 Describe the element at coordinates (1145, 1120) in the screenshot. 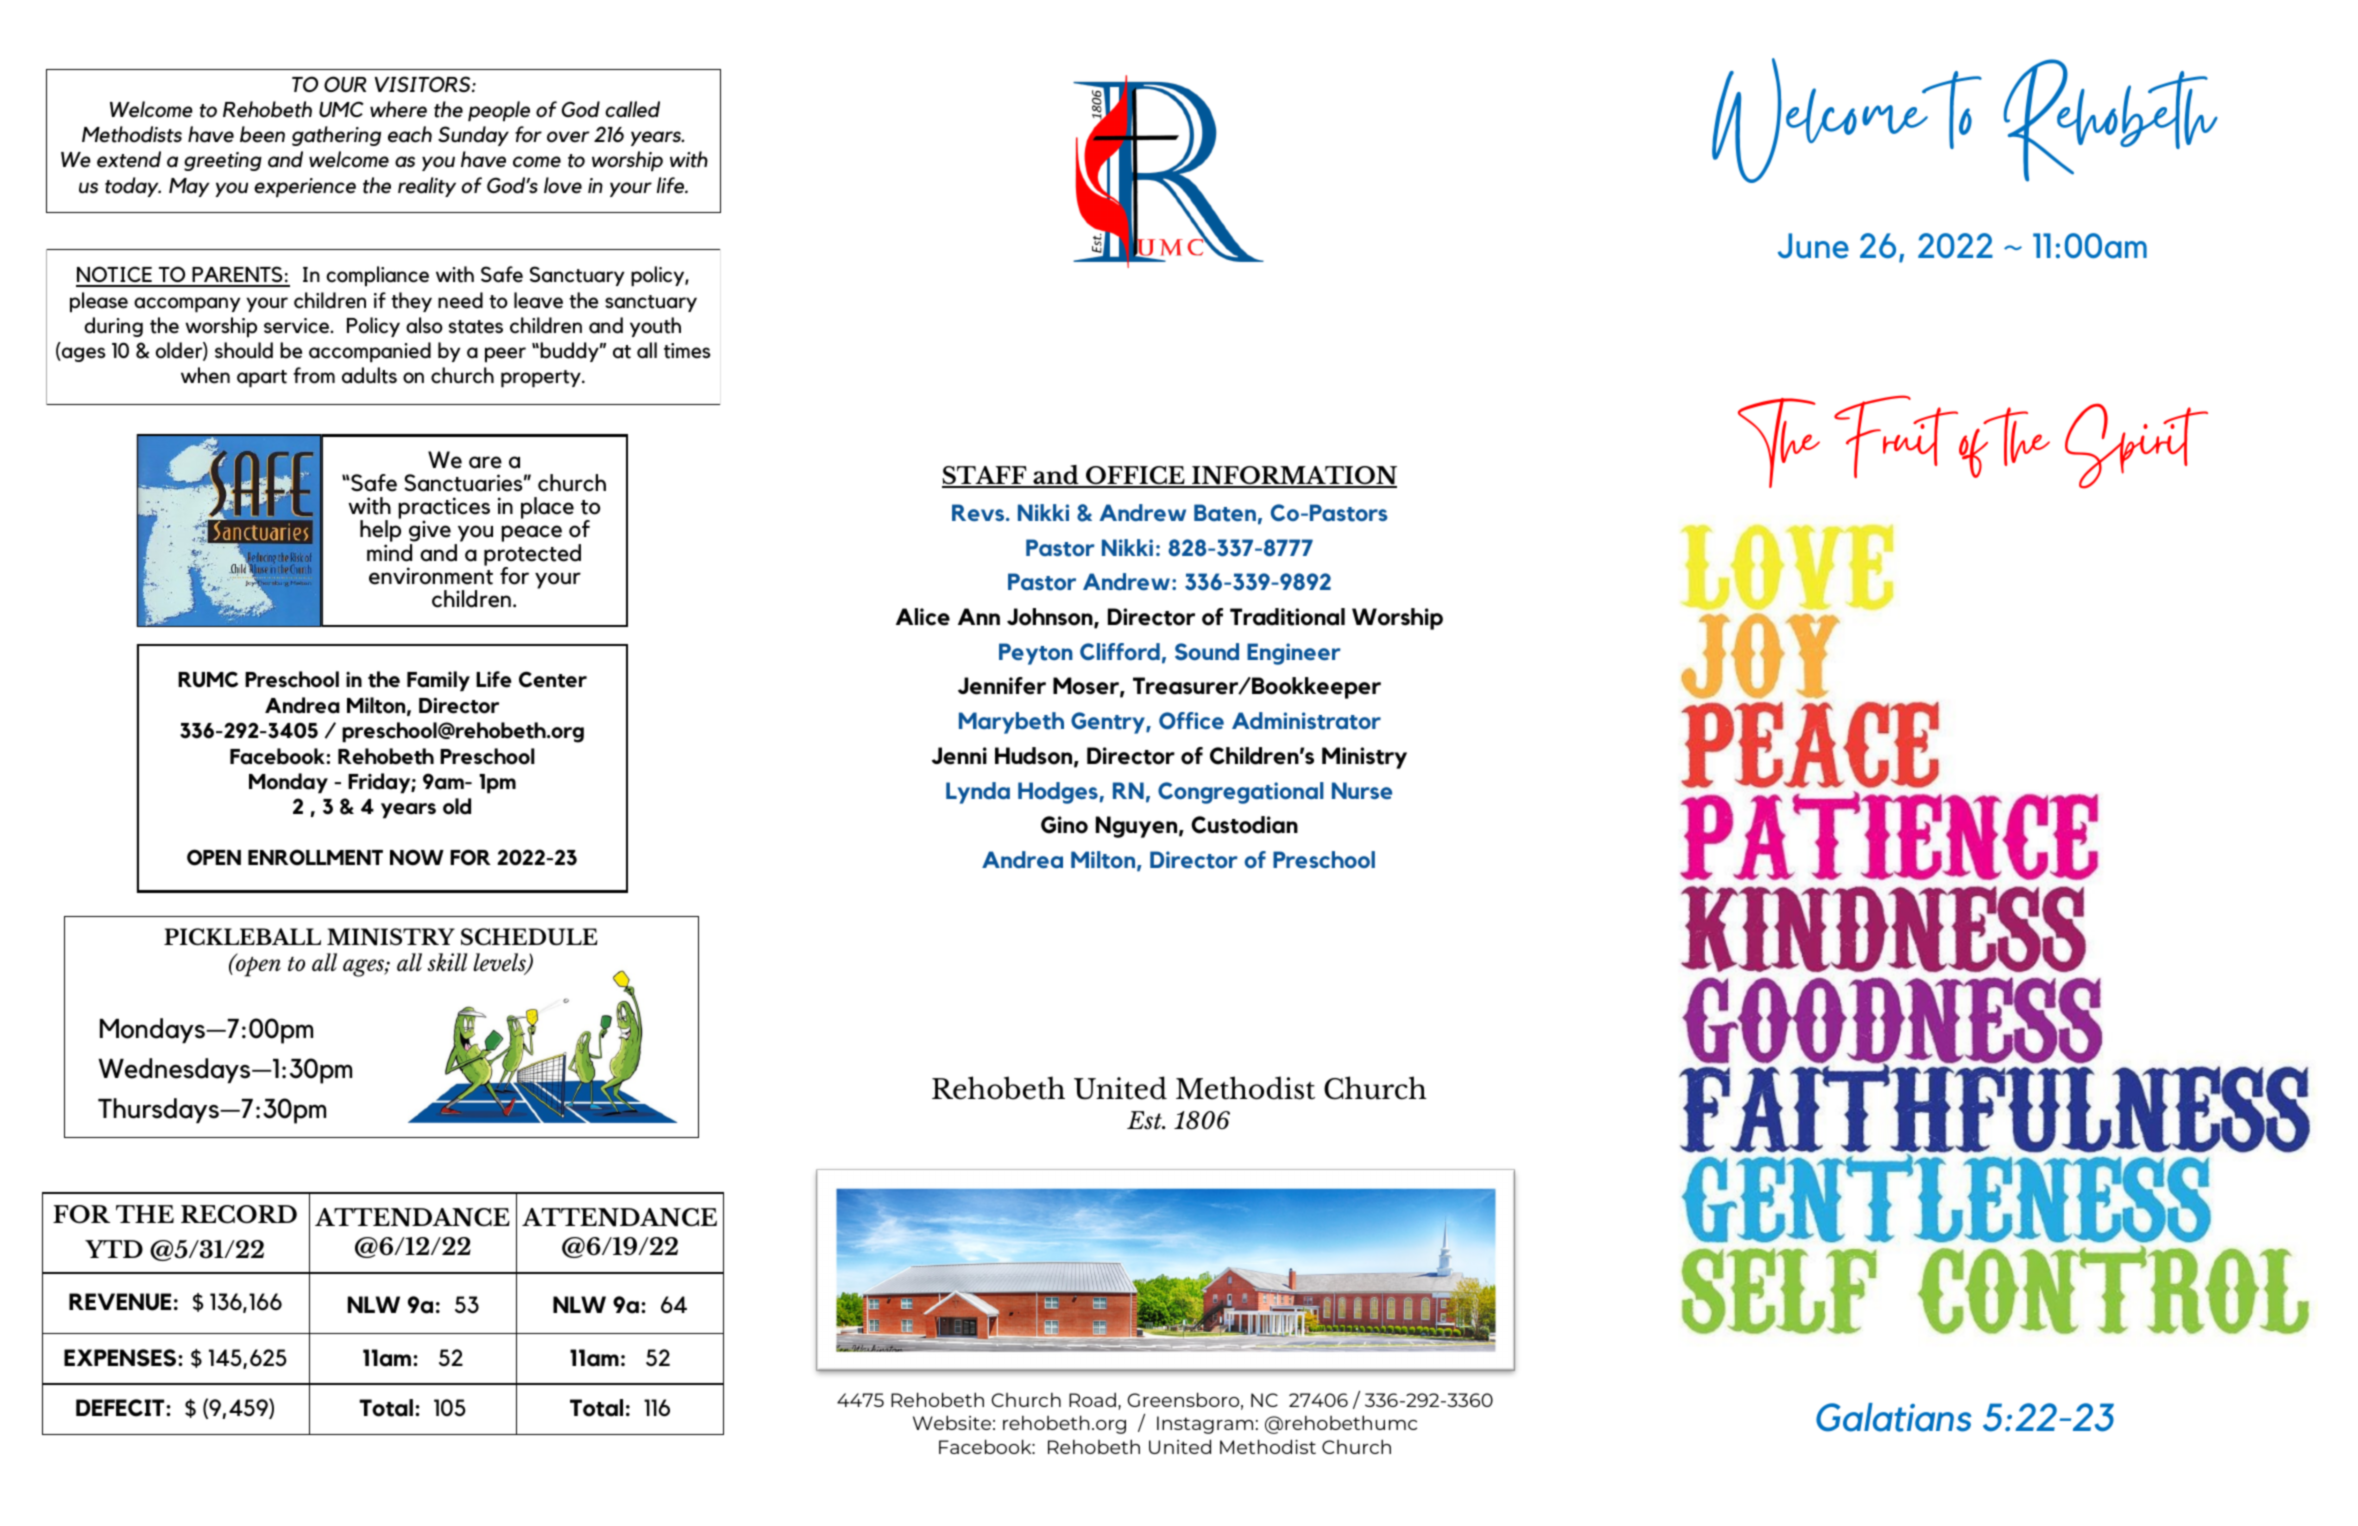

I see `Est` at that location.
